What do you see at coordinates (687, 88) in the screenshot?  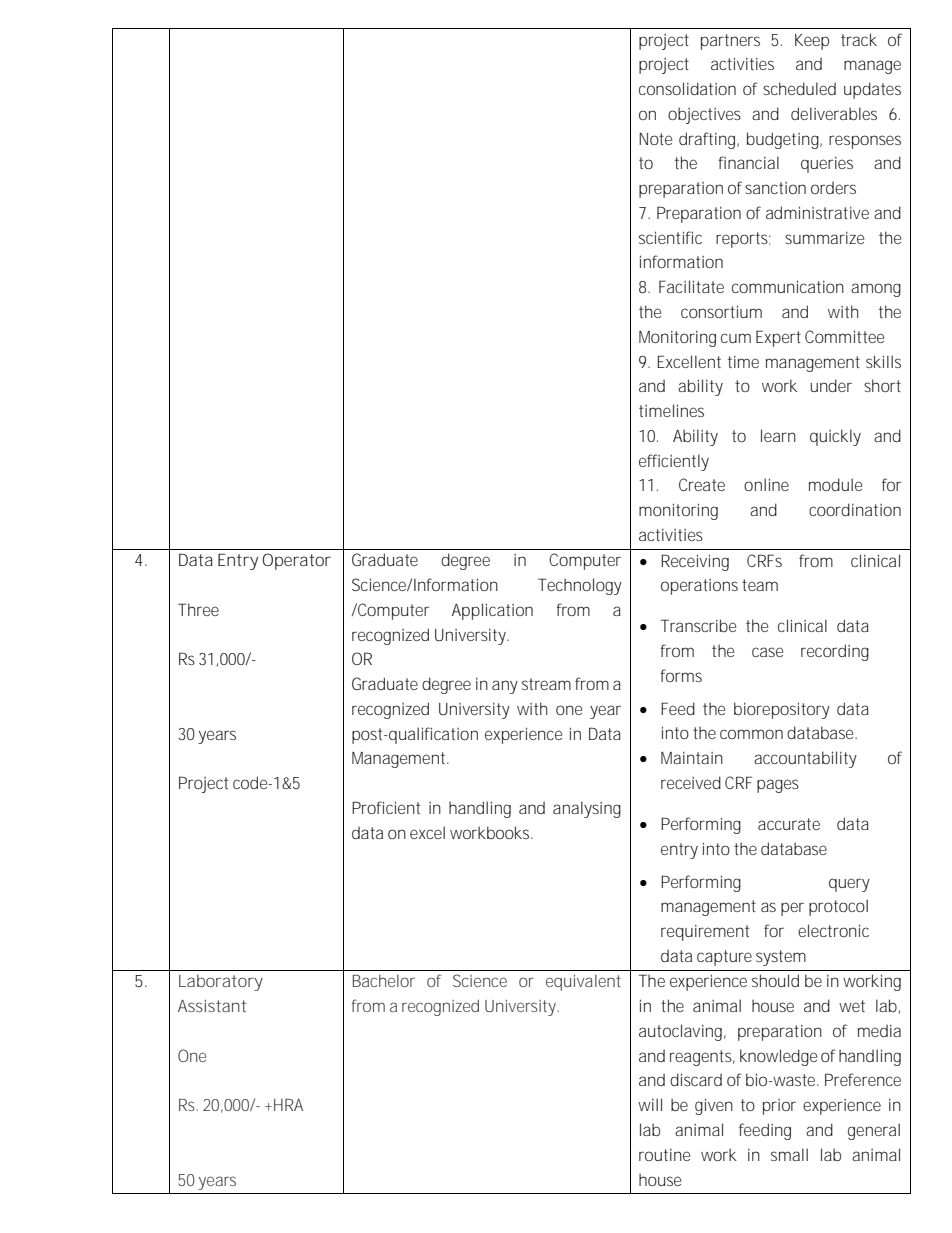 I see `consolidation` at bounding box center [687, 88].
